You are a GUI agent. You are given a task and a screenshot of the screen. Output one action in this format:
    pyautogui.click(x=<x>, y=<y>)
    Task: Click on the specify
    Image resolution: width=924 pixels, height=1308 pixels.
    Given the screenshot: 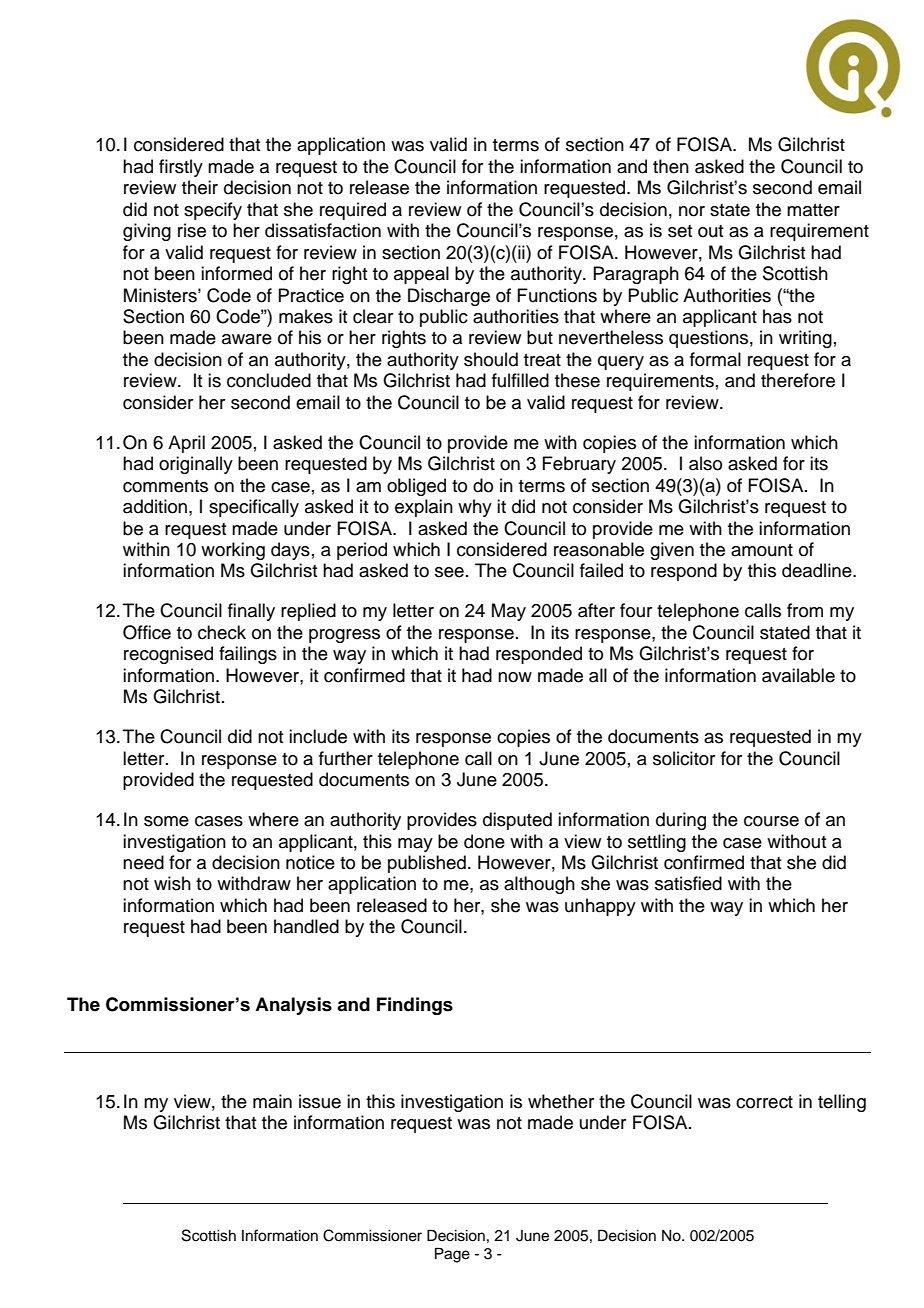 What is the action you would take?
    pyautogui.click(x=213, y=211)
